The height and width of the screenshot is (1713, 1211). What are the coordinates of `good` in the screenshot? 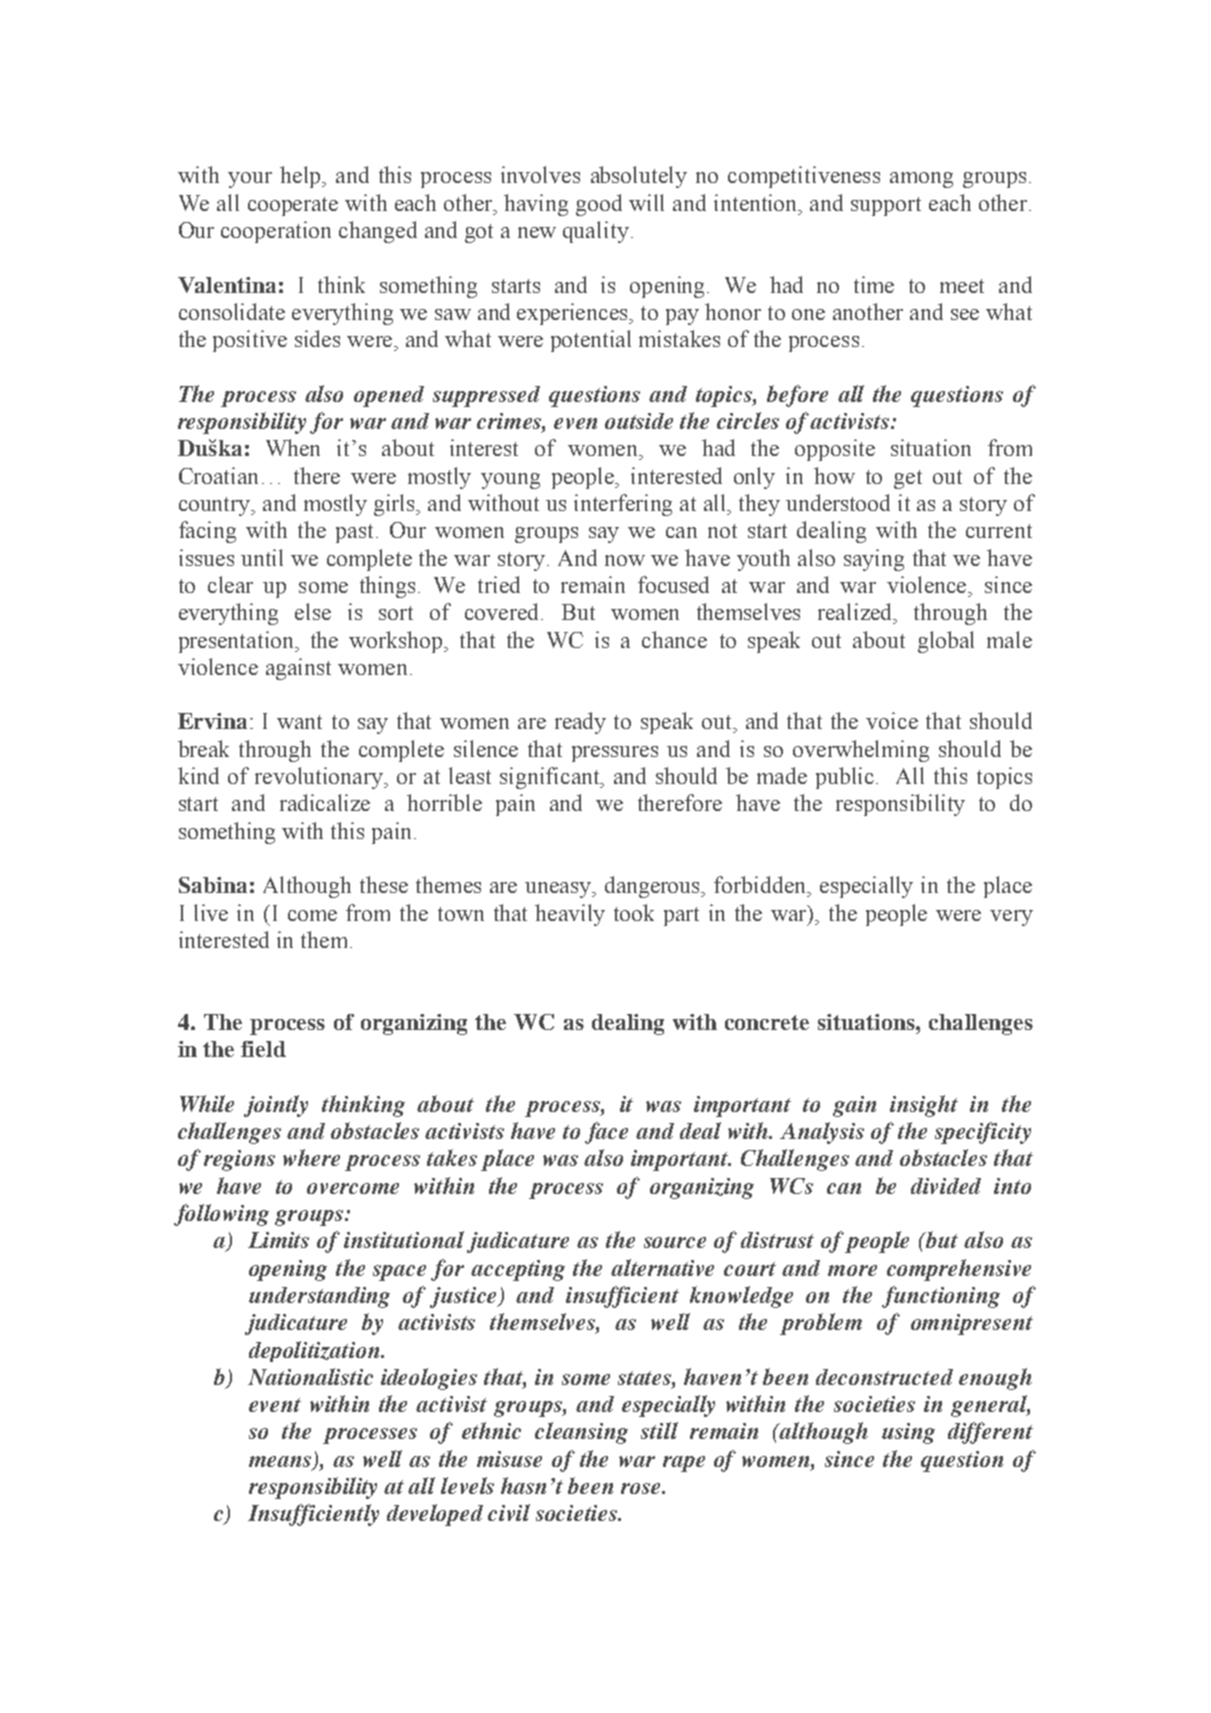 It's located at (599, 205).
